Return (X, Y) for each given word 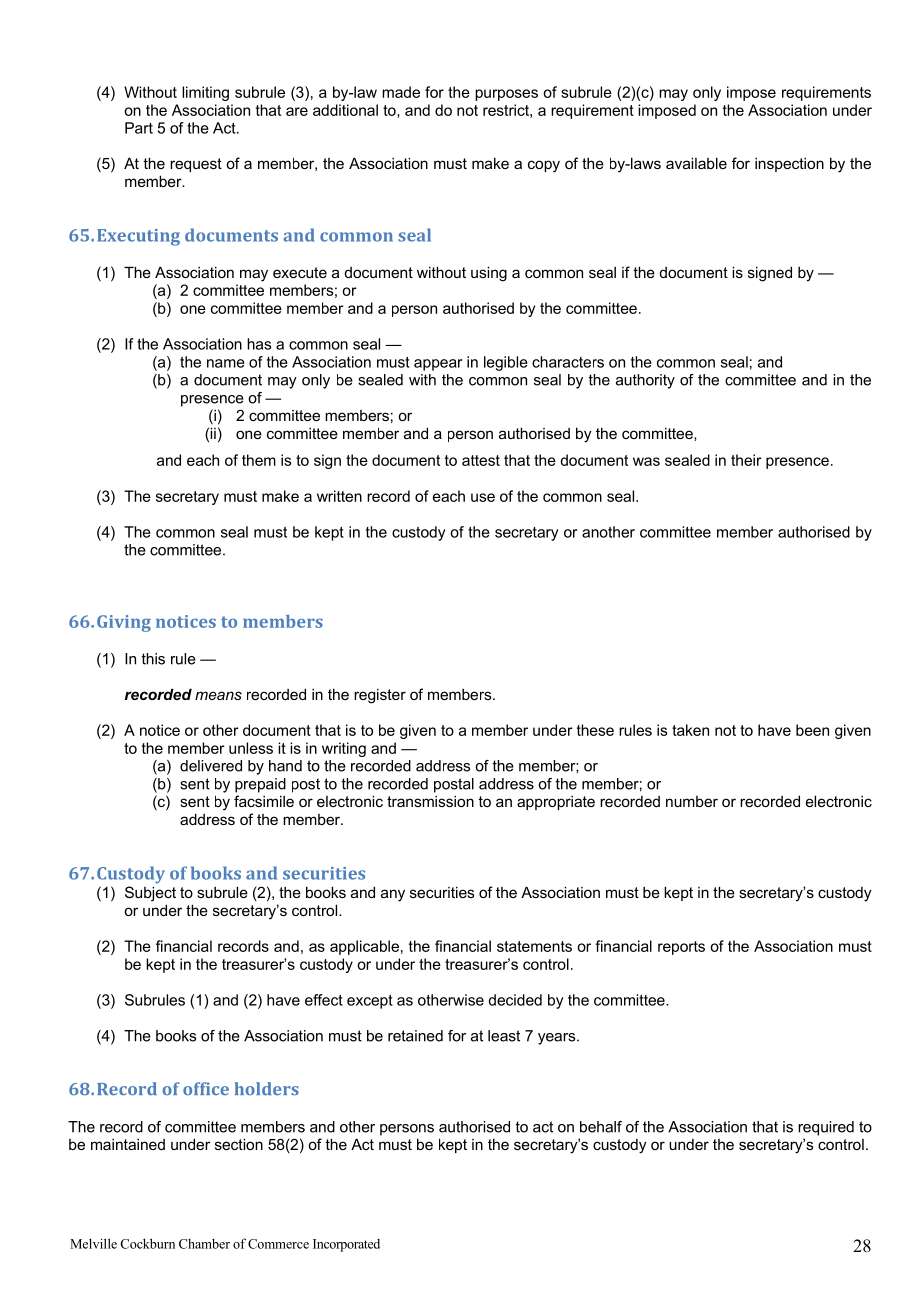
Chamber (204, 1244)
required (826, 1128)
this (153, 659)
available (696, 163)
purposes (506, 95)
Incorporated (346, 1245)
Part (139, 128)
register (380, 696)
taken (690, 730)
